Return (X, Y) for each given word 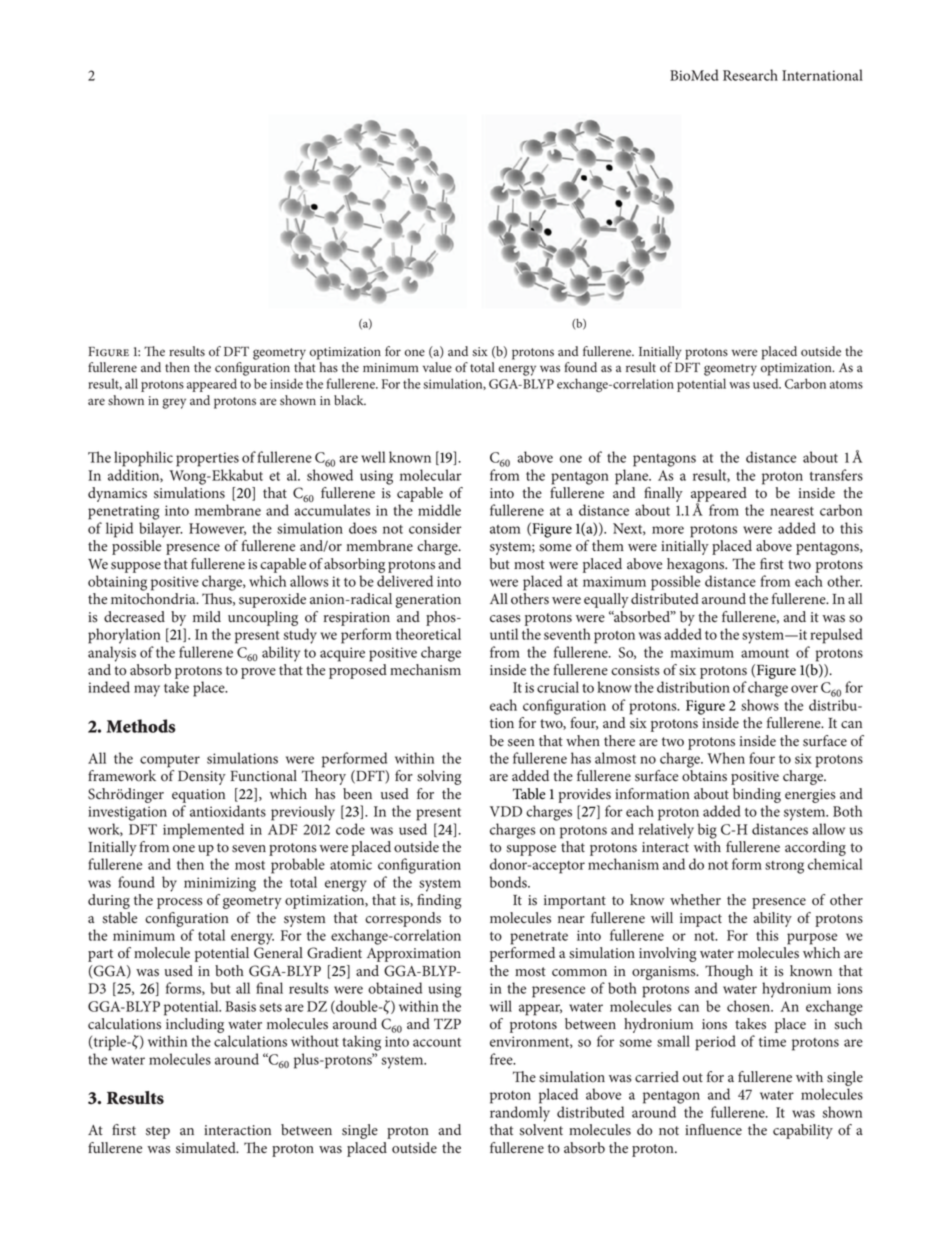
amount (765, 653)
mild (207, 616)
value (437, 367)
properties (207, 459)
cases (505, 619)
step (158, 1132)
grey (174, 403)
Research (750, 75)
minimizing (220, 884)
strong (784, 867)
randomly (520, 1114)
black (350, 400)
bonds (509, 882)
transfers (836, 475)
